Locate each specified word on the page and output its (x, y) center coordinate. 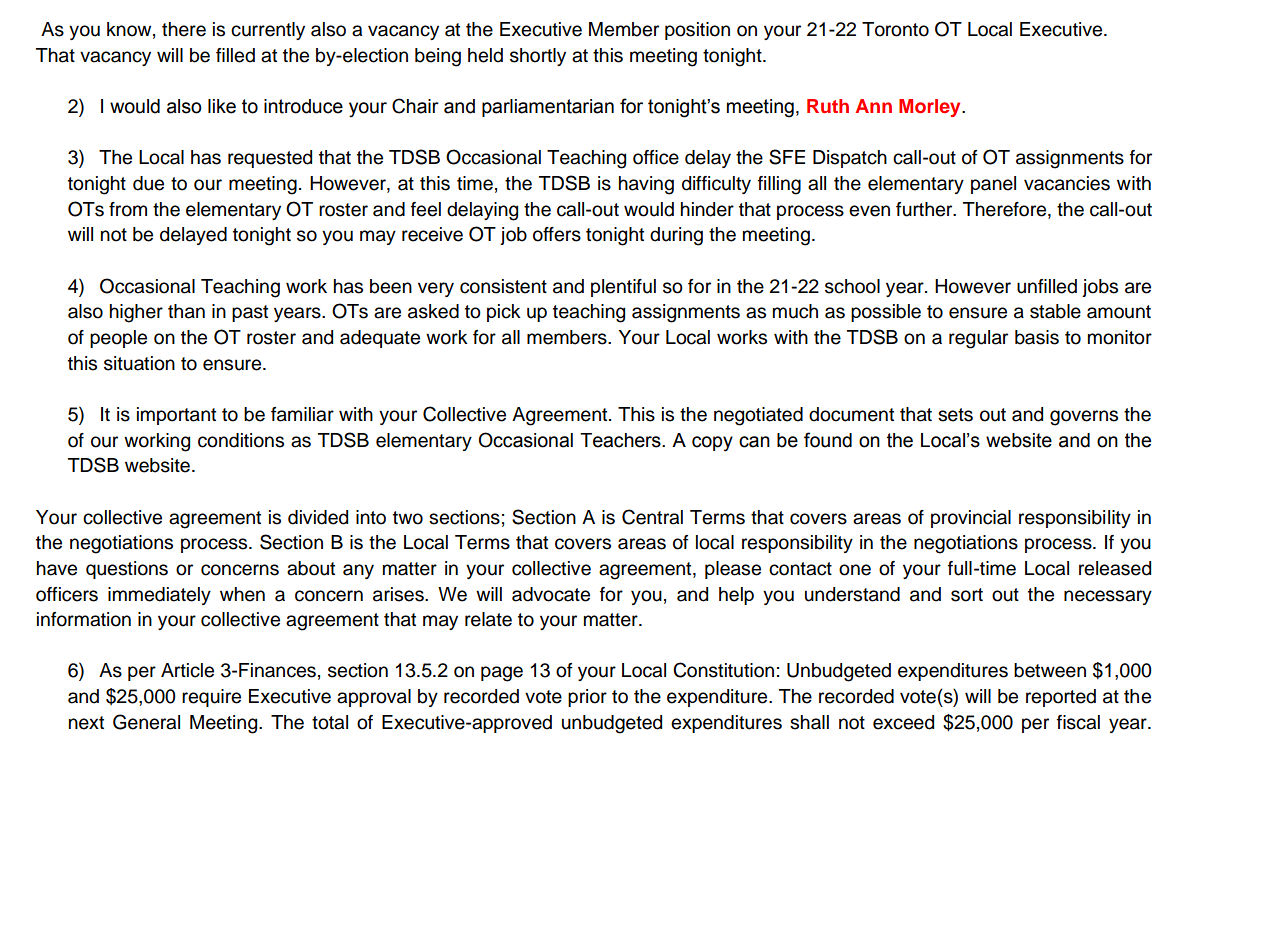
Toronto (895, 29)
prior (587, 698)
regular (978, 339)
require (211, 698)
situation (139, 363)
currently (268, 31)
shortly (538, 57)
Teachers (621, 440)
